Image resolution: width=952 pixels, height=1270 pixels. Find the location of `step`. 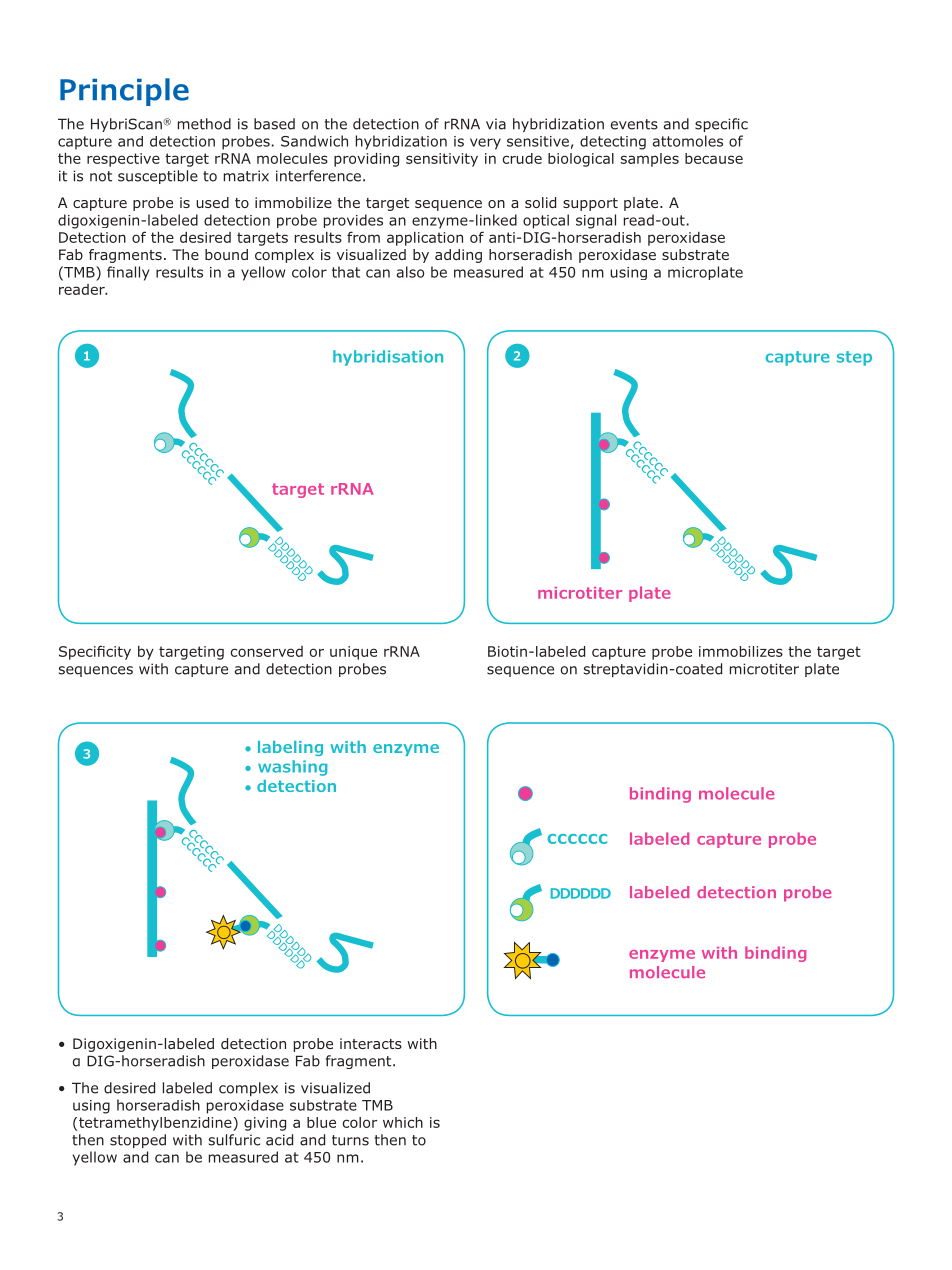

step is located at coordinates (854, 358).
